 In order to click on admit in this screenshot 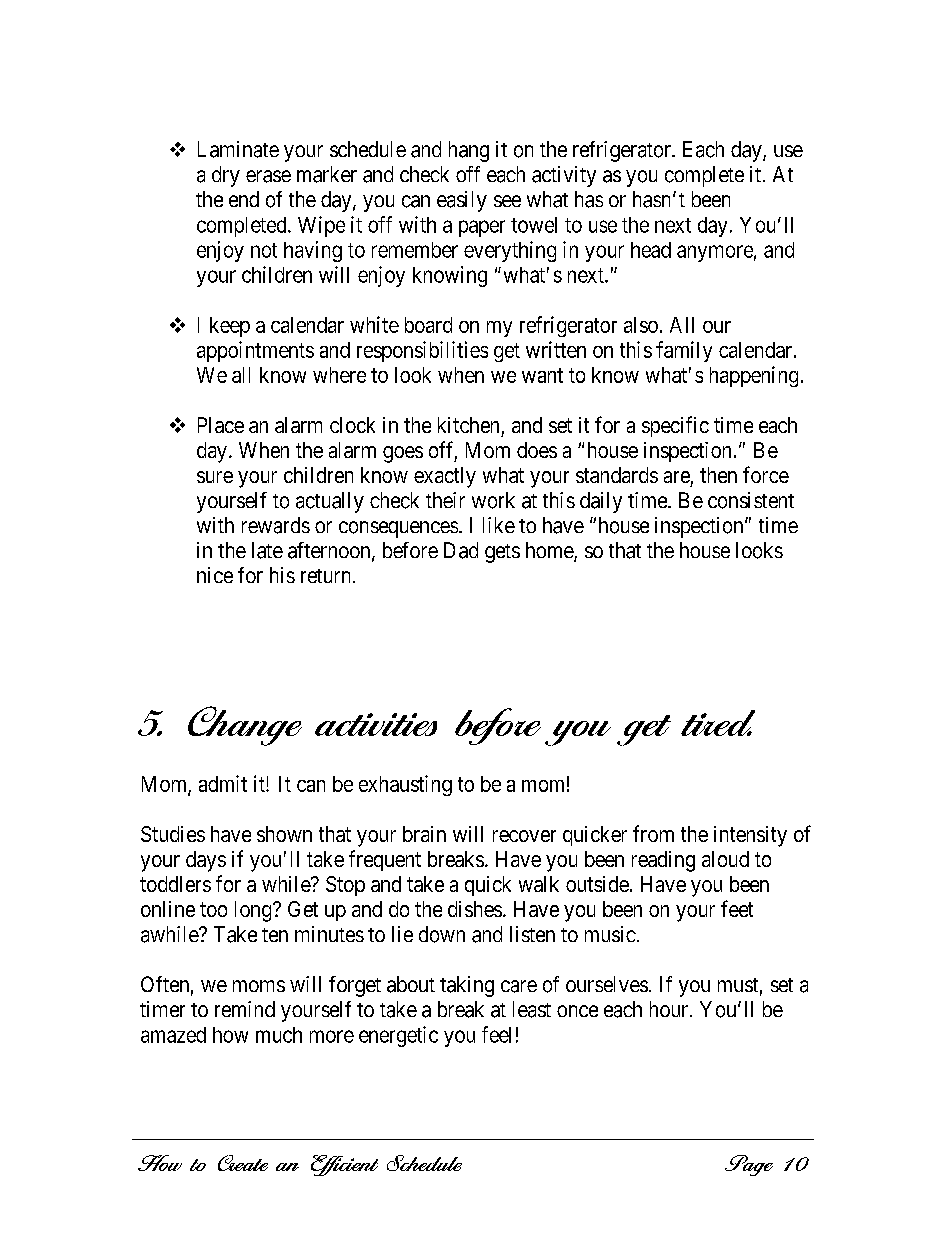, I will do `click(223, 783)`.
